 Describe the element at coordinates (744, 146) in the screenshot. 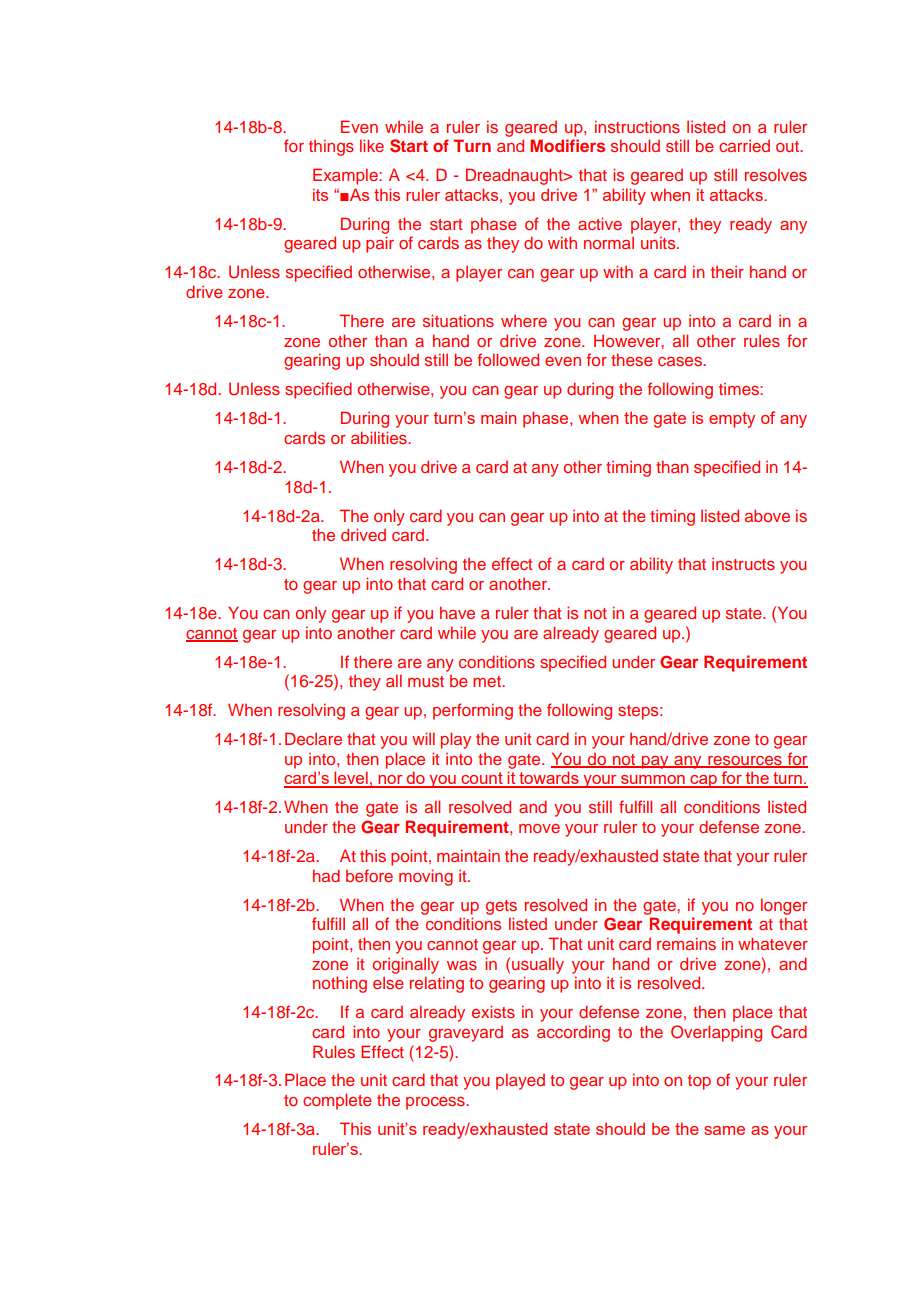

I see `carried` at that location.
